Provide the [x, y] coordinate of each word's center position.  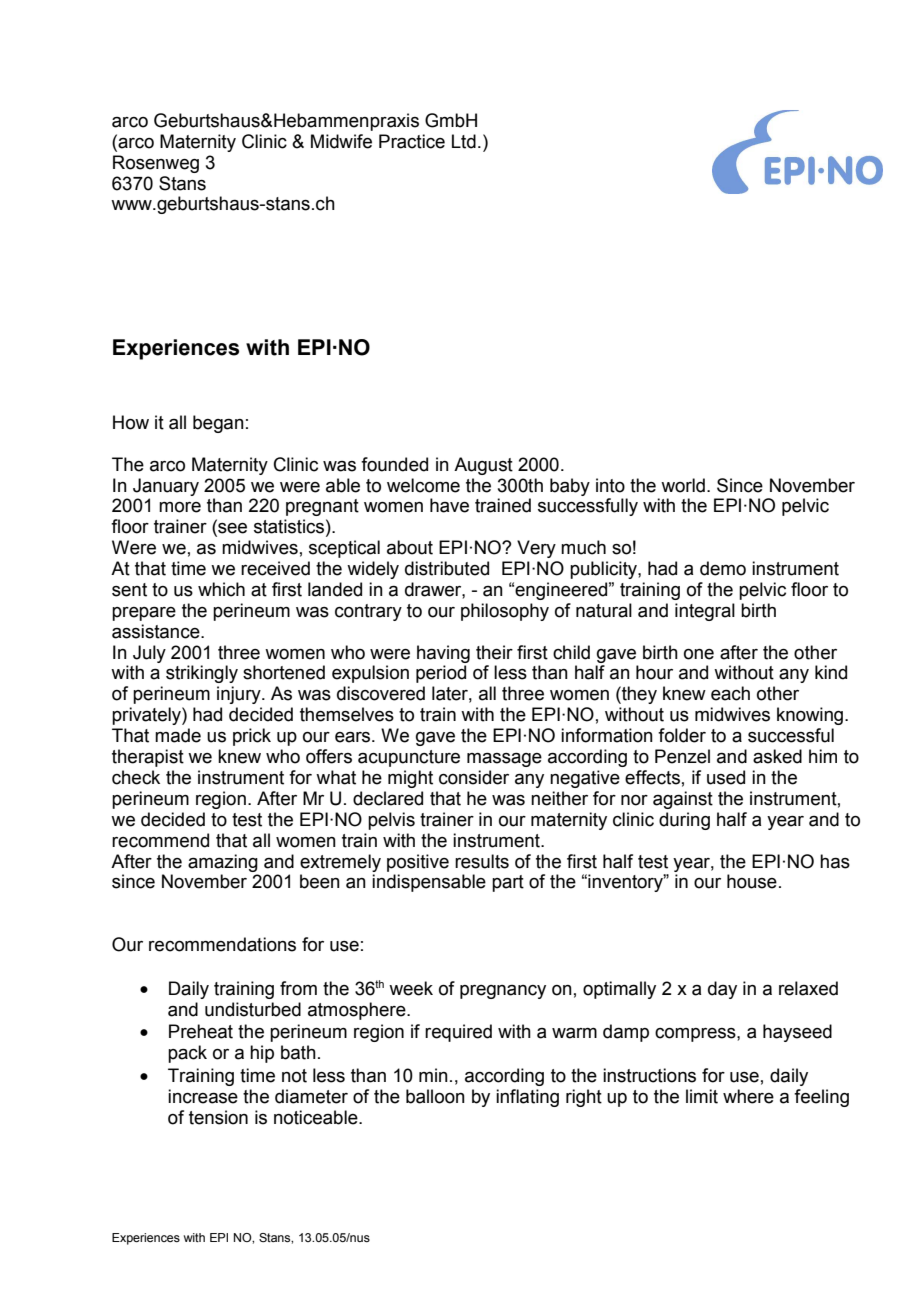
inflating [527, 1098]
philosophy [505, 612]
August [483, 466]
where [748, 1096]
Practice [412, 141]
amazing [223, 863]
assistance [157, 631]
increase [203, 1096]
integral [705, 612]
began [218, 424]
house [752, 881]
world [683, 485]
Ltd [464, 141]
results [482, 861]
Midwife [341, 141]
